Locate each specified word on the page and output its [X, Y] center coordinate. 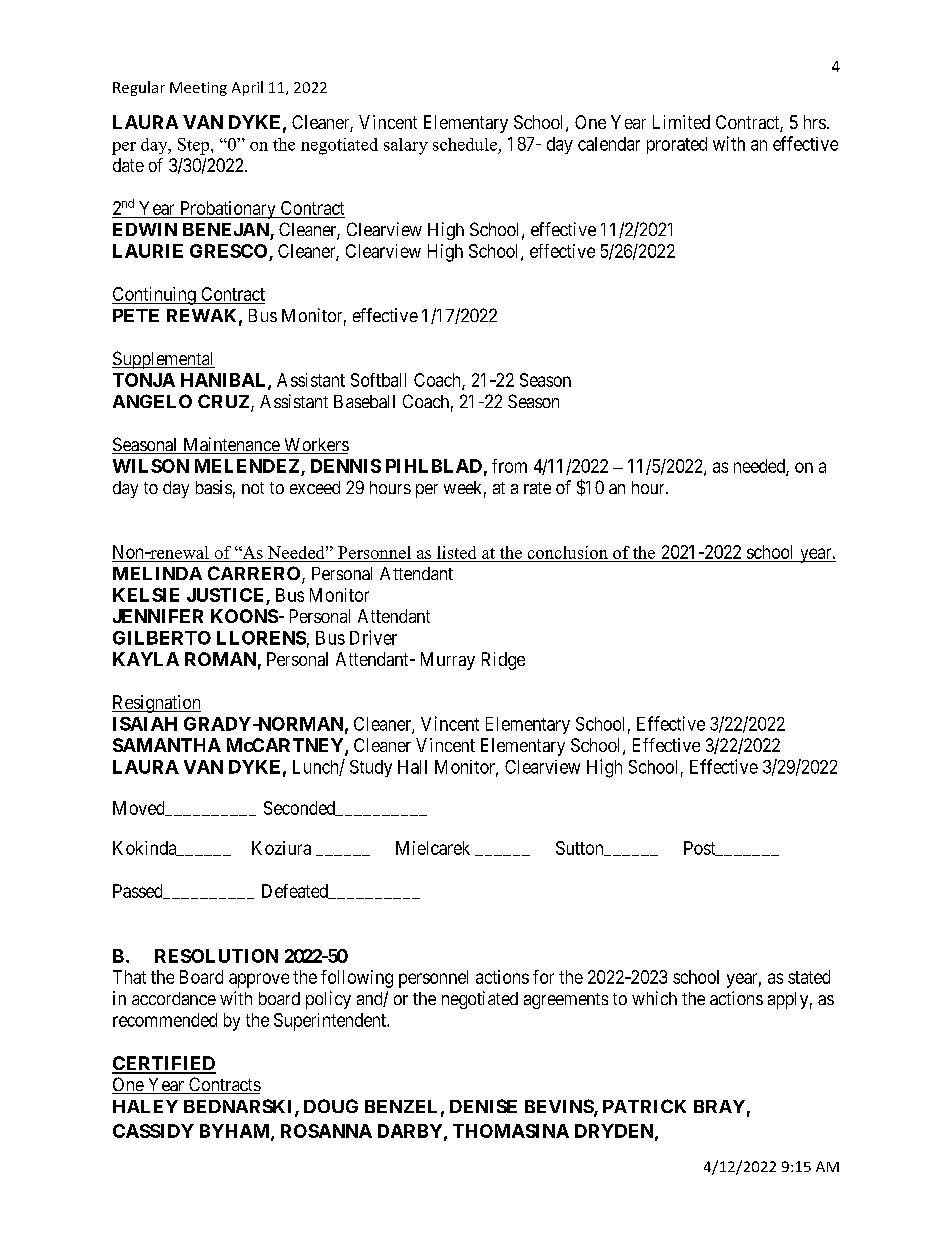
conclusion [568, 552]
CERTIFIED [164, 1064]
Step [195, 146]
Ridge [503, 661]
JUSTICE [225, 595]
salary [406, 146]
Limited [681, 122]
